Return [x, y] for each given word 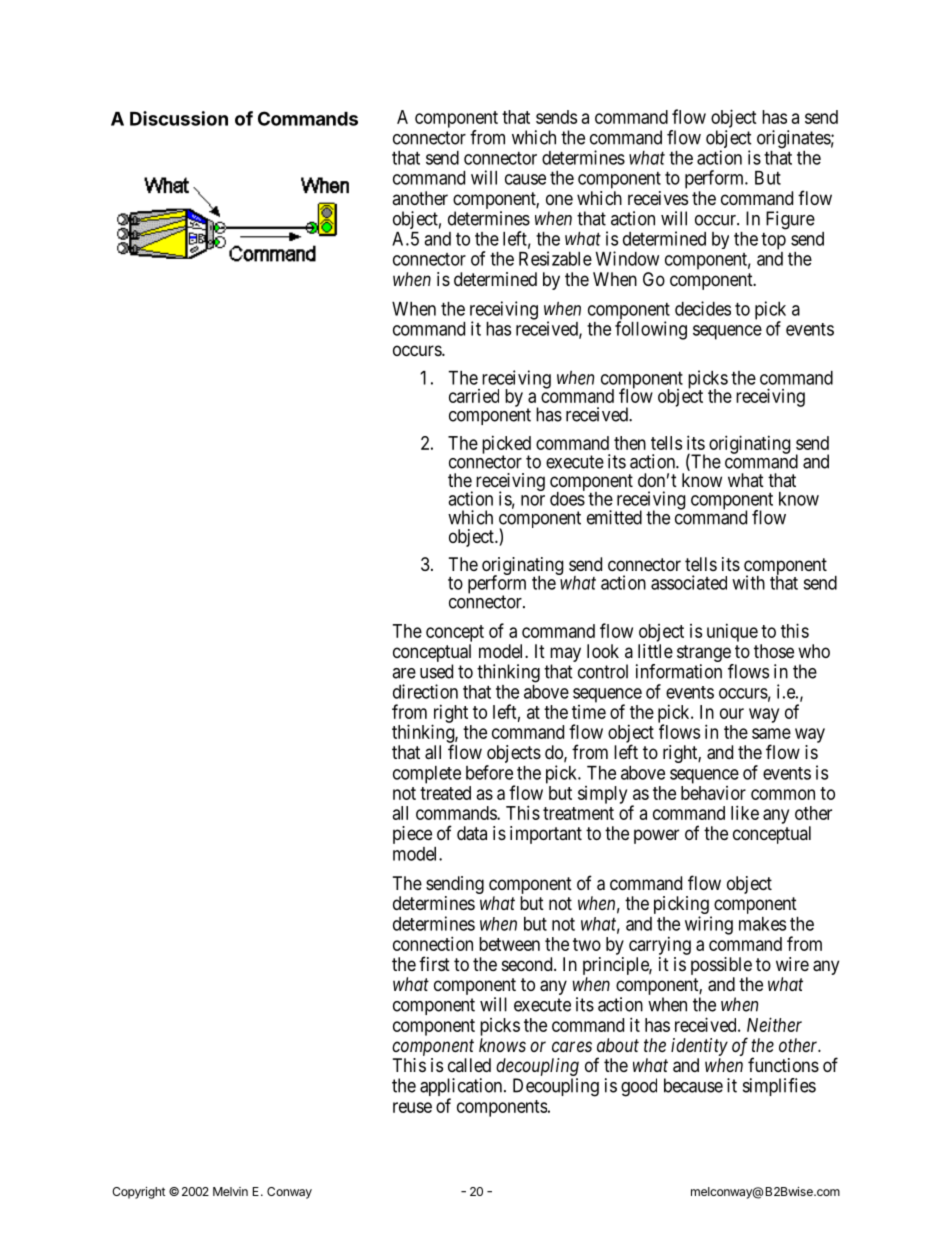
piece [412, 835]
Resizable [555, 258]
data [472, 833]
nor [533, 500]
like [745, 812]
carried [474, 396]
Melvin [230, 1191]
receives [658, 198]
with [748, 582]
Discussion [179, 118]
